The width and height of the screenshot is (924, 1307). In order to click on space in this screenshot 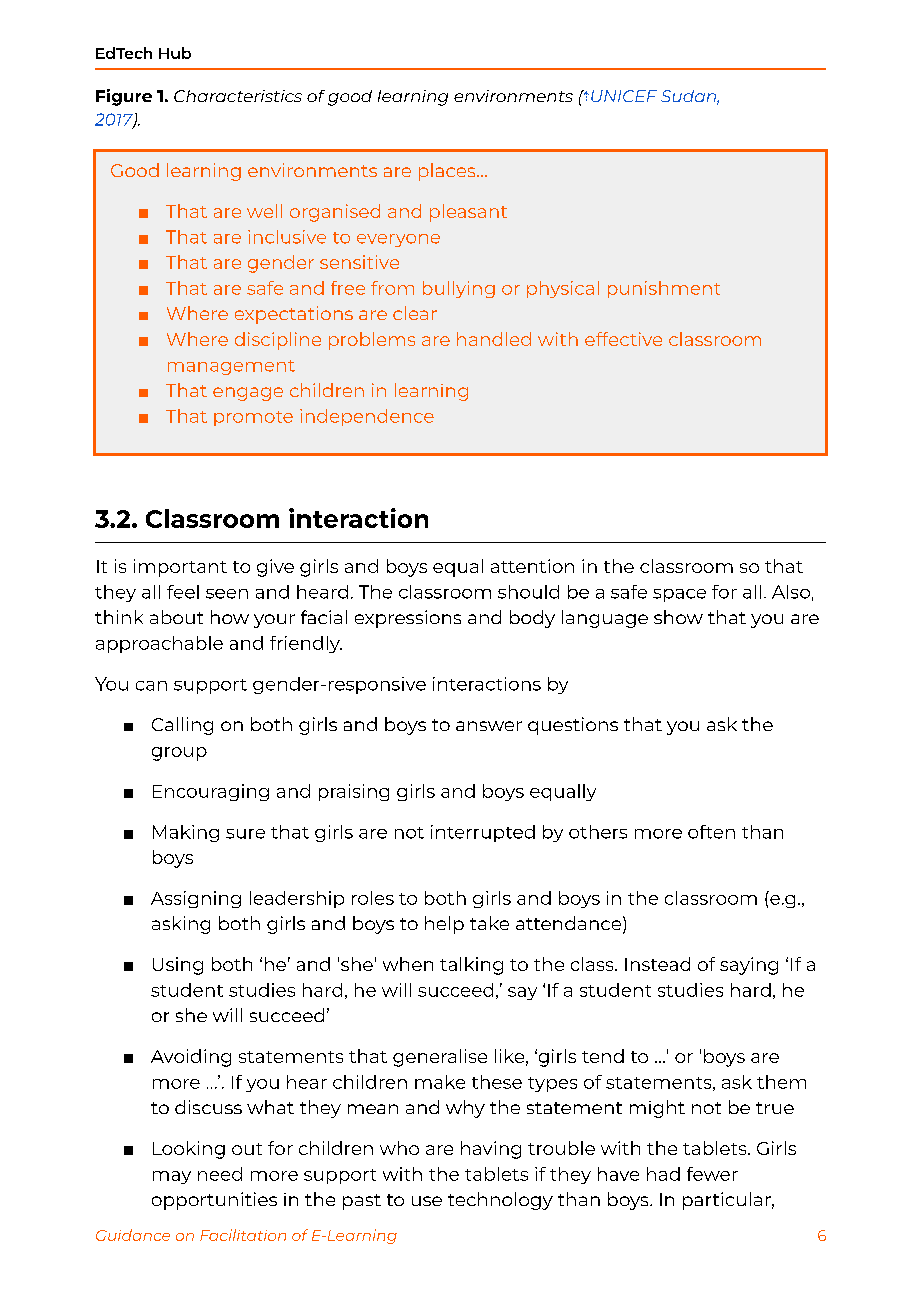, I will do `click(679, 595)`.
